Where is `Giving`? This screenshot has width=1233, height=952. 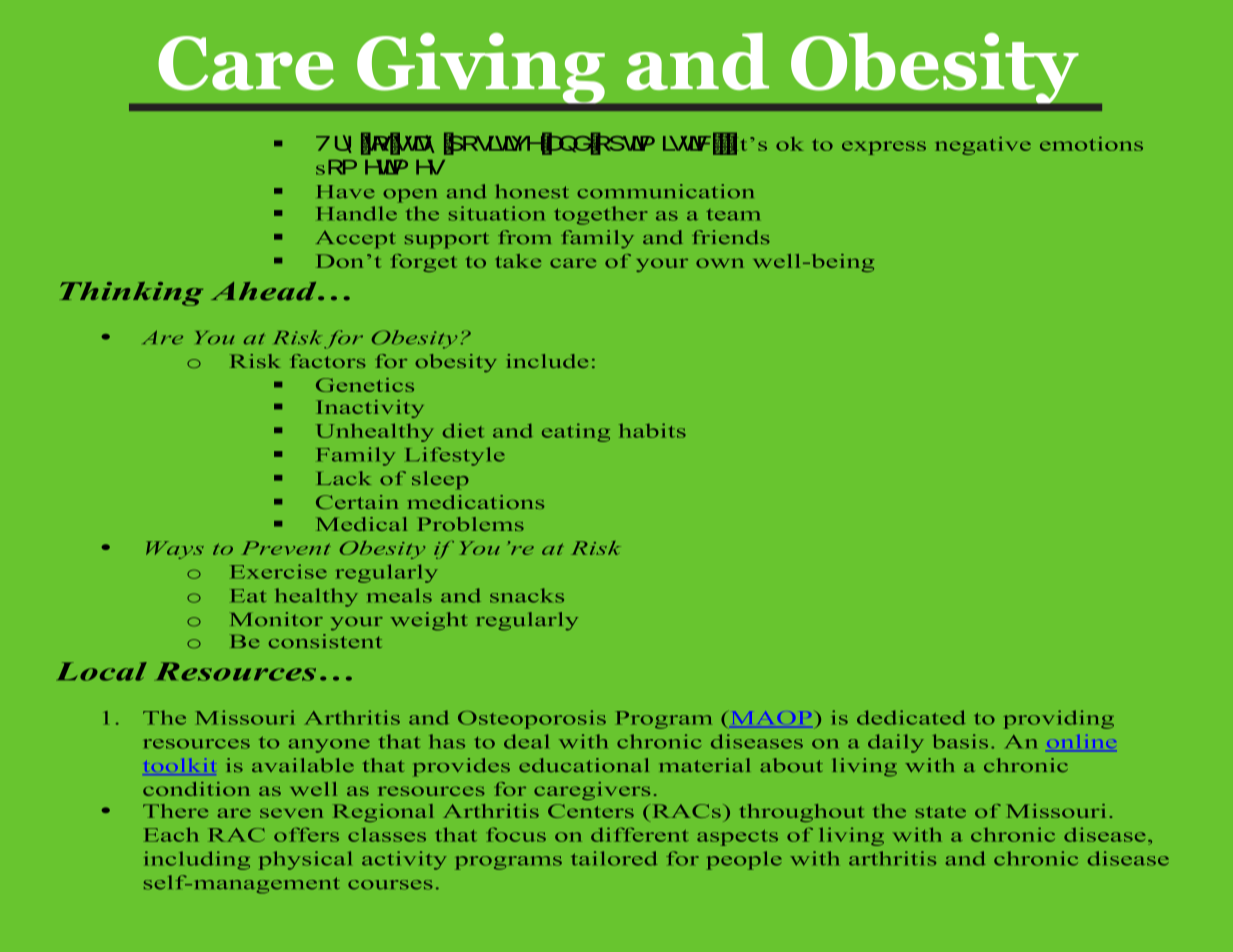 Giving is located at coordinates (481, 68).
